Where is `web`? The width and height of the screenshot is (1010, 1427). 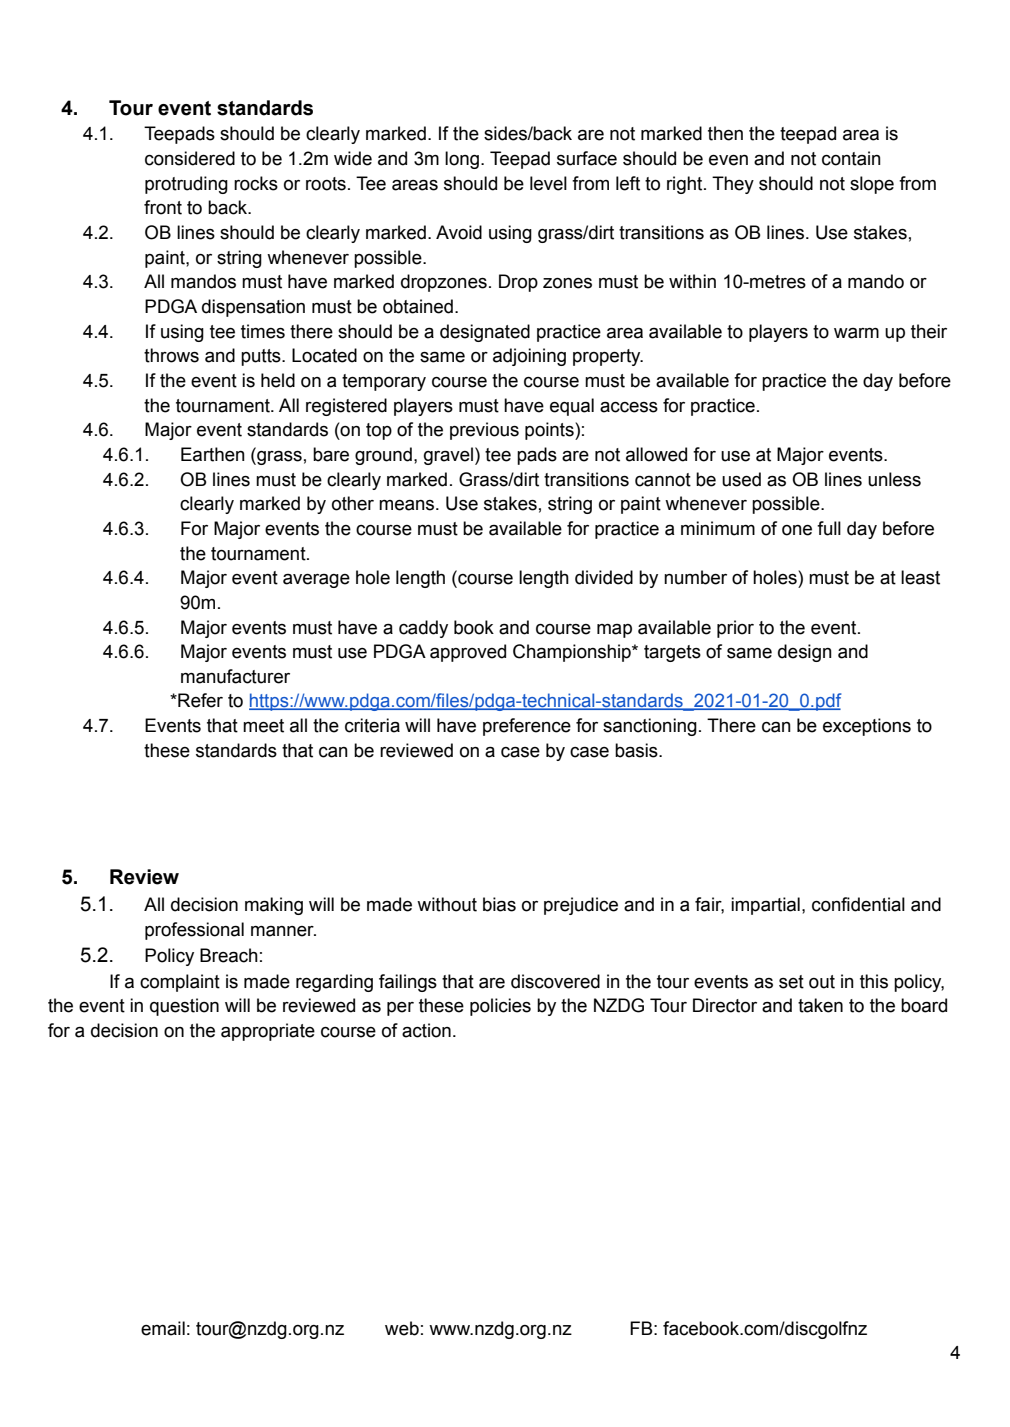
web is located at coordinates (402, 1328).
